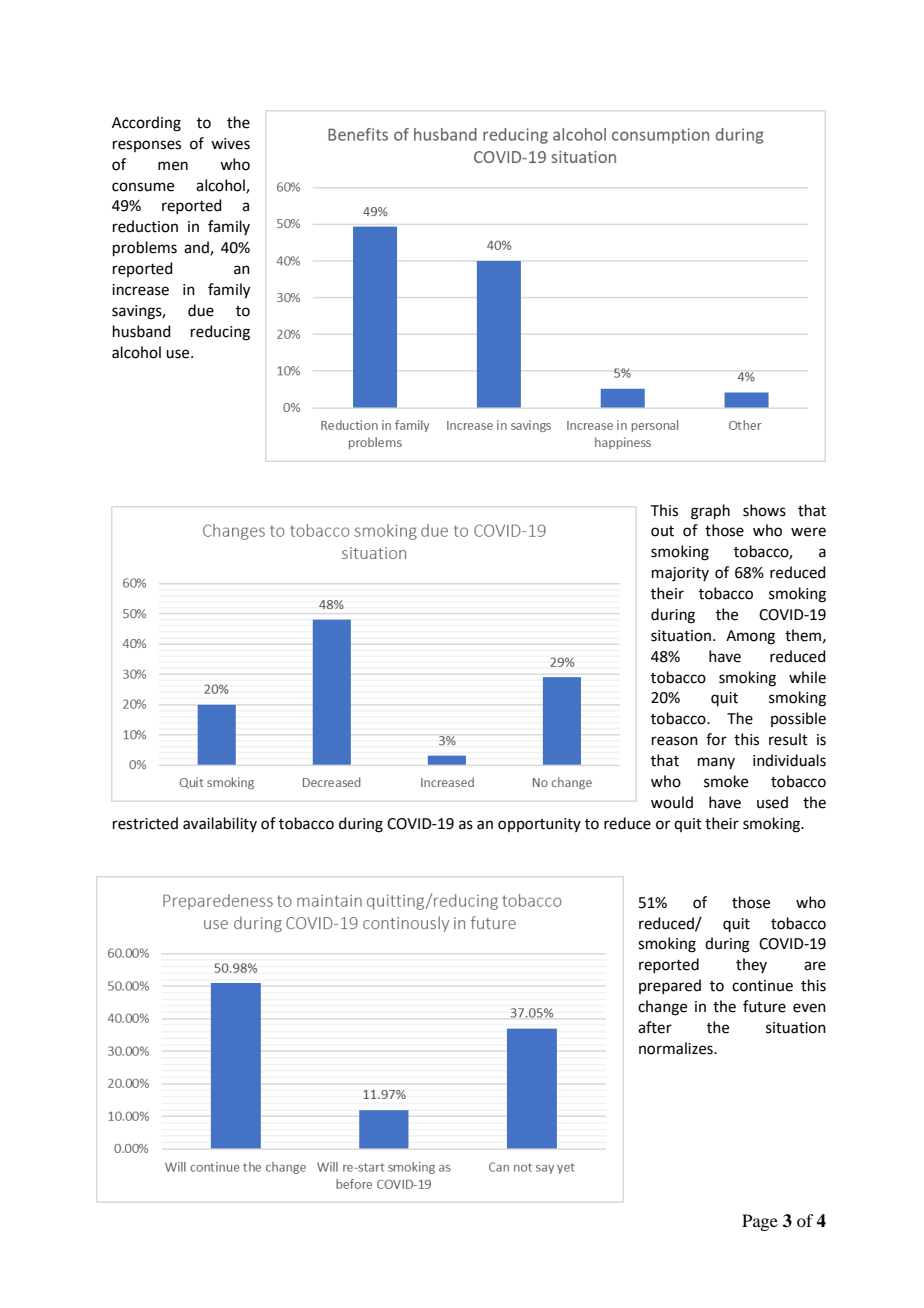  What do you see at coordinates (539, 825) in the screenshot?
I see `opportunity` at bounding box center [539, 825].
